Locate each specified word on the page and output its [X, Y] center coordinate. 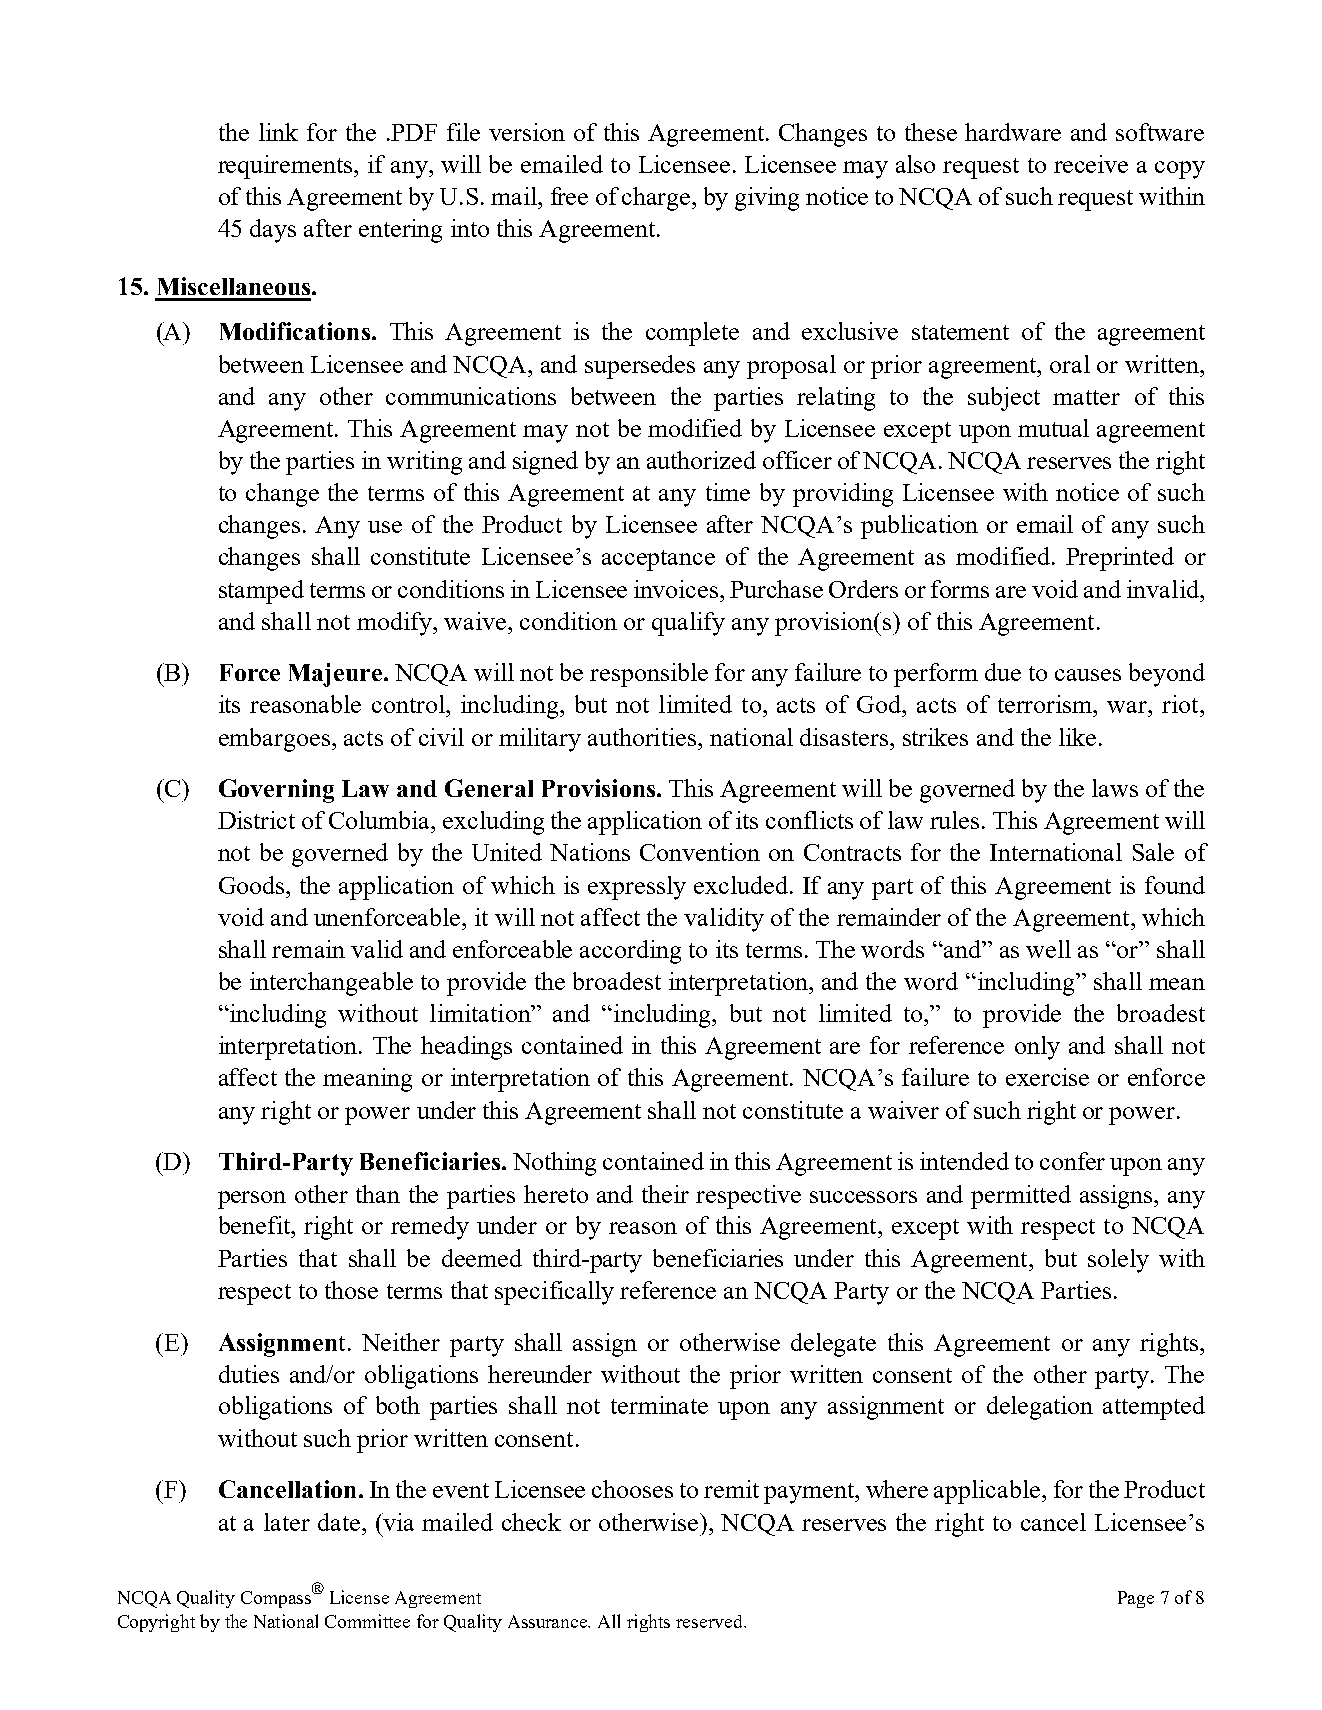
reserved [710, 1621]
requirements [286, 167]
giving [767, 199]
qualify [688, 624]
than [378, 1194]
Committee [367, 1621]
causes [1088, 675]
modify [395, 624]
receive [1091, 164]
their [665, 1194]
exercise [1047, 1077]
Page [1136, 1599]
